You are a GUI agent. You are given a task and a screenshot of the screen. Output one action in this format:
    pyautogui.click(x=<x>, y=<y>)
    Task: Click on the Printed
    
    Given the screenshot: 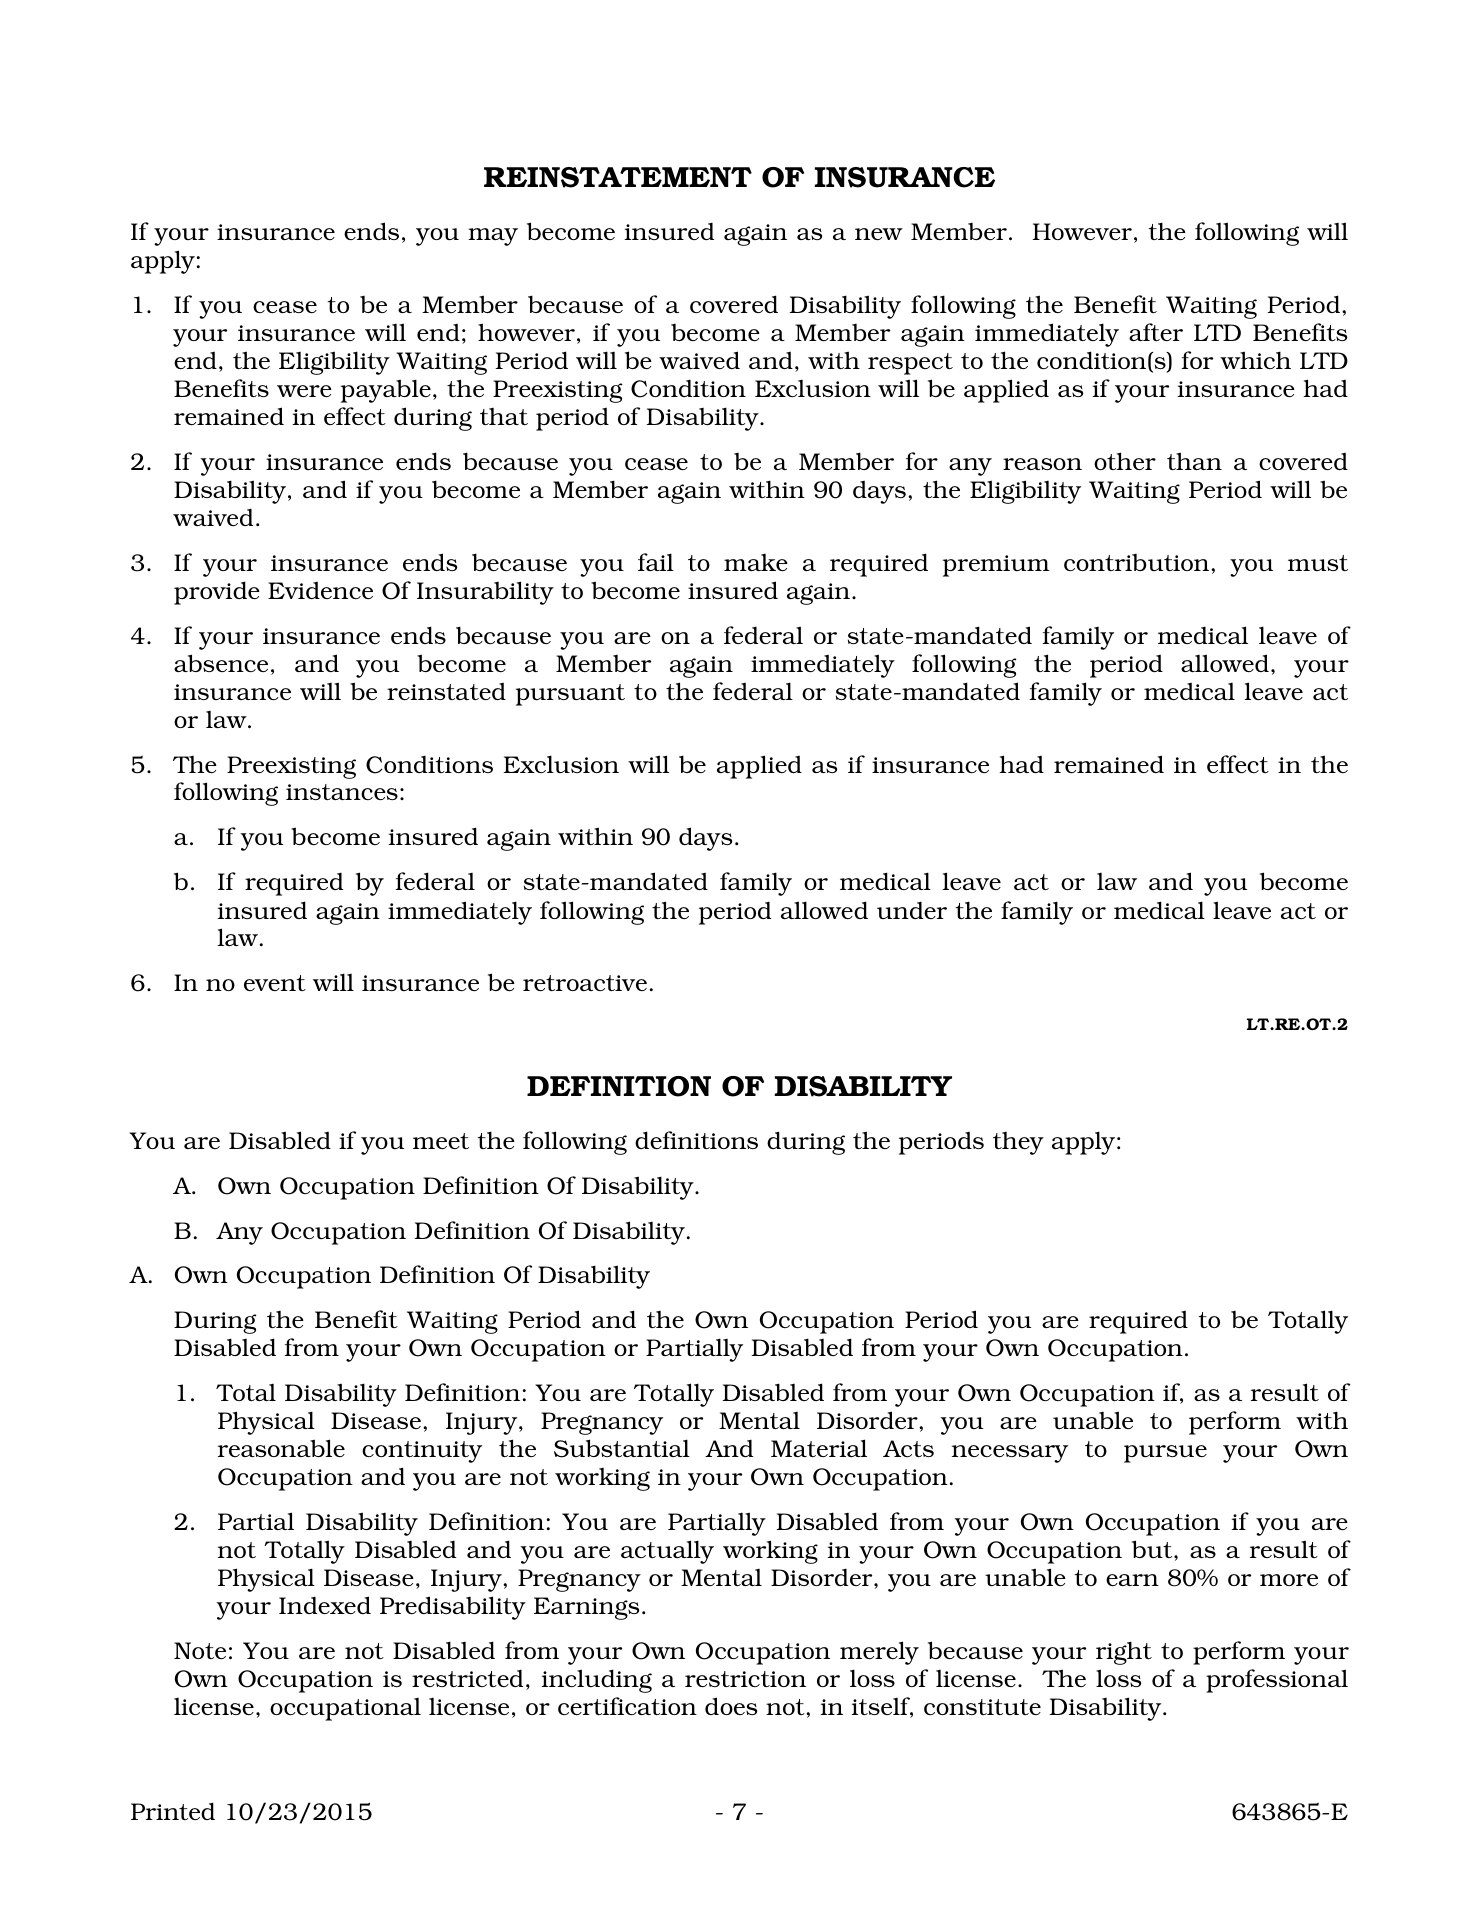 What is the action you would take?
    pyautogui.click(x=173, y=1811)
